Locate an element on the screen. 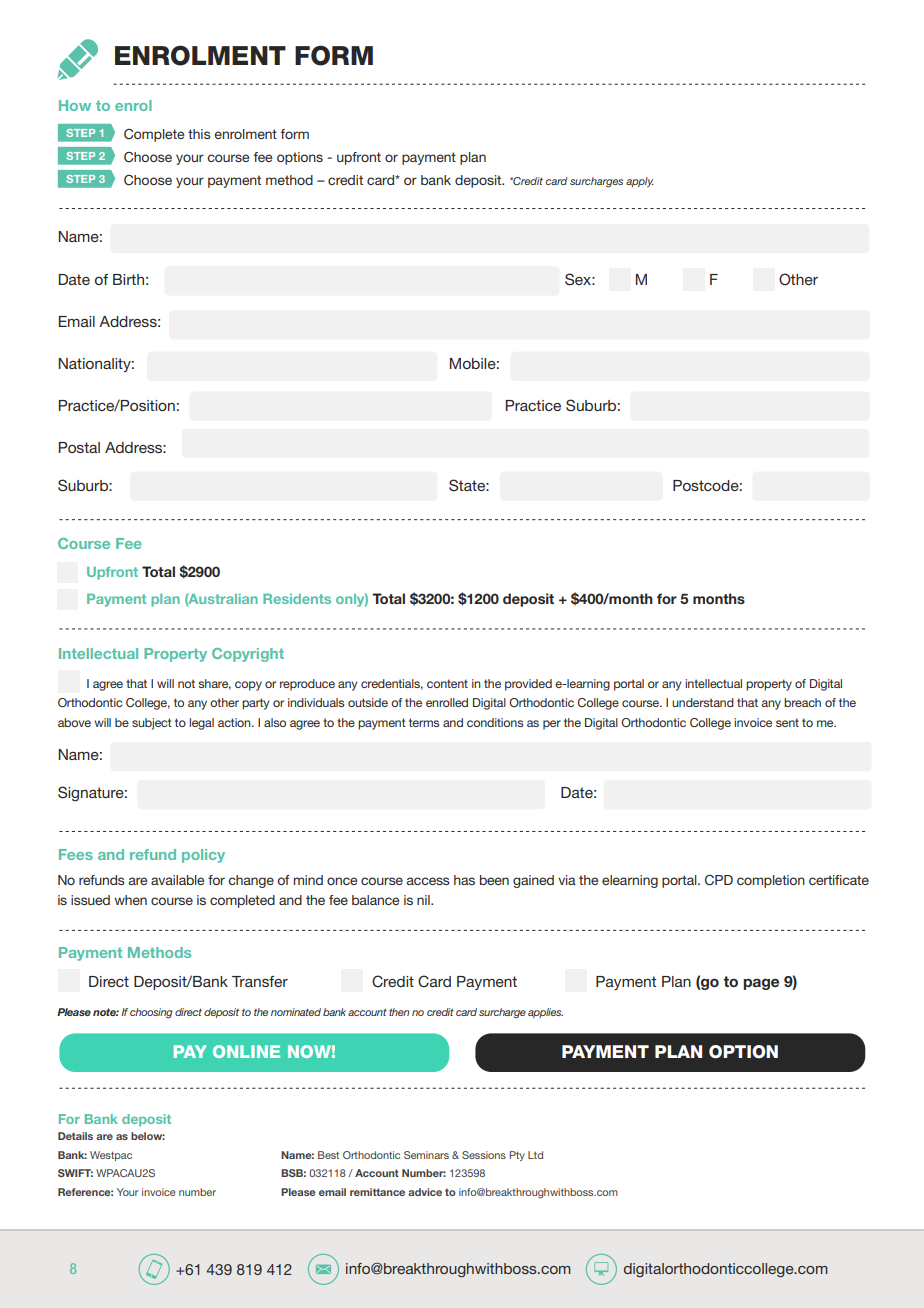  Ltd is located at coordinates (535, 1155).
